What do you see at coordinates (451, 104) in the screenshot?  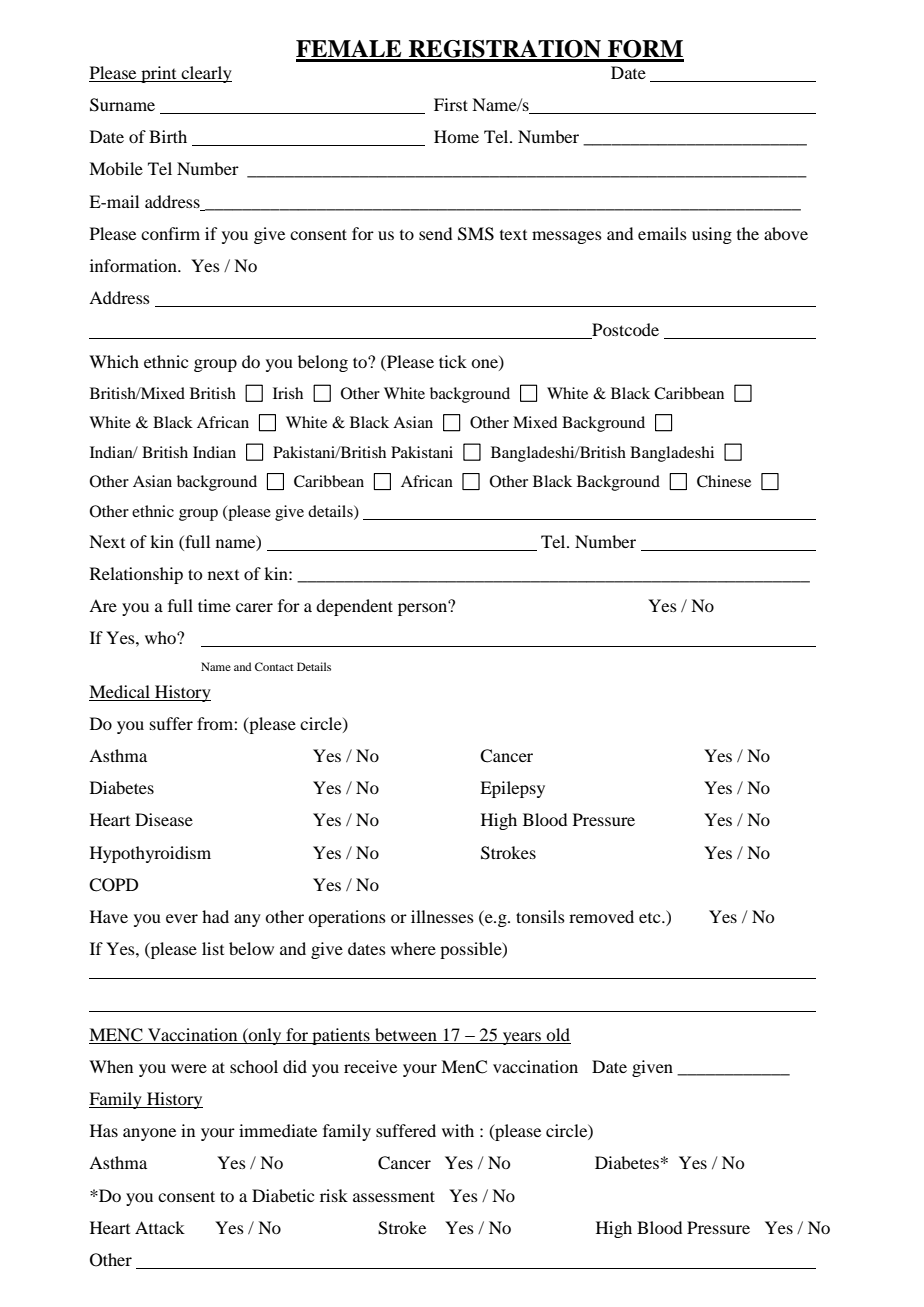 I see `First` at bounding box center [451, 104].
